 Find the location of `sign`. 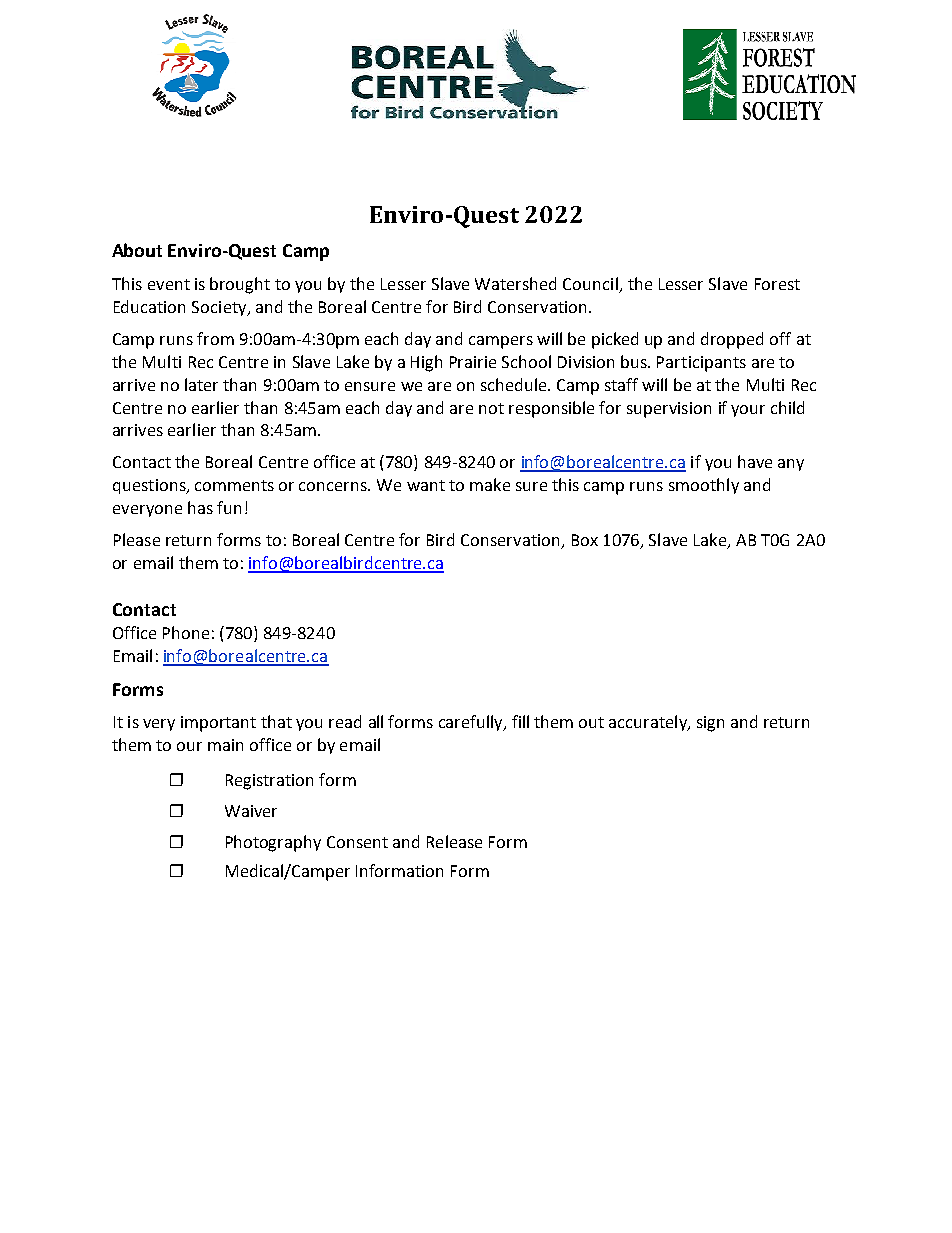

sign is located at coordinates (710, 724).
